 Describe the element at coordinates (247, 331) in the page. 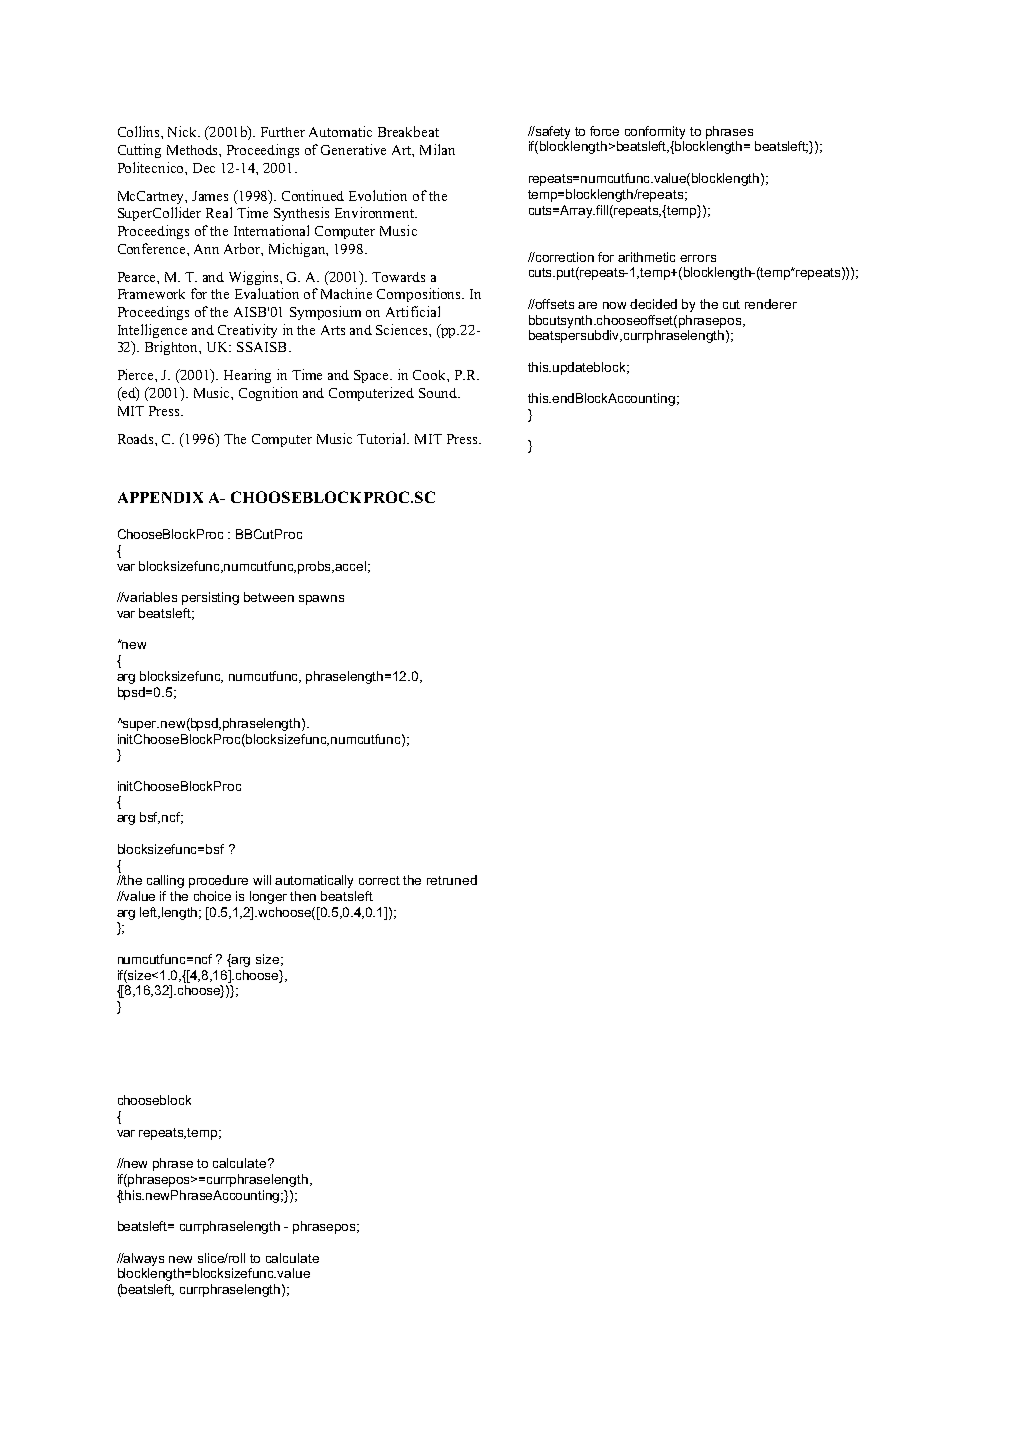

I see `Creativity` at that location.
